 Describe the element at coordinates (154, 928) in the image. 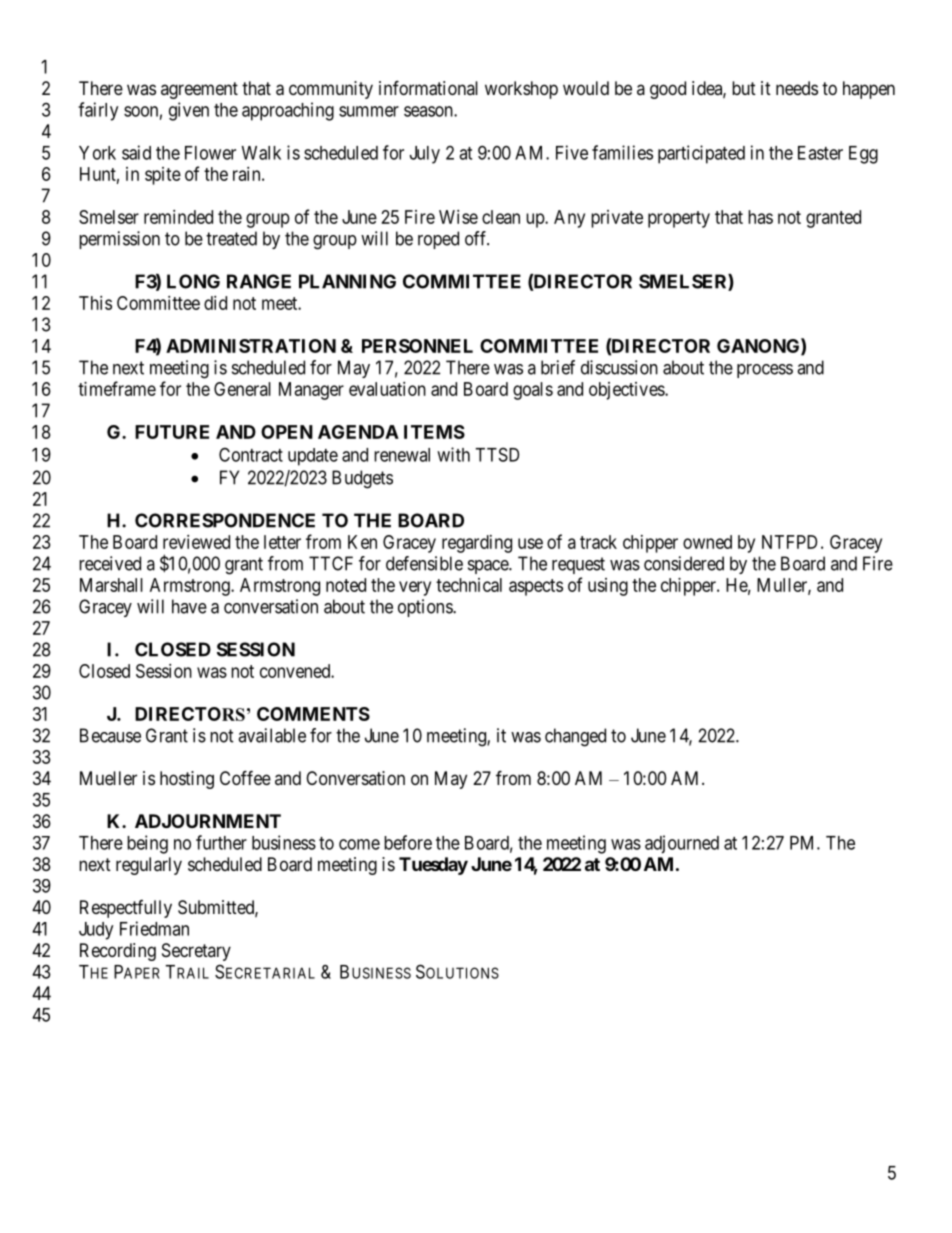

I see `Friedman` at that location.
